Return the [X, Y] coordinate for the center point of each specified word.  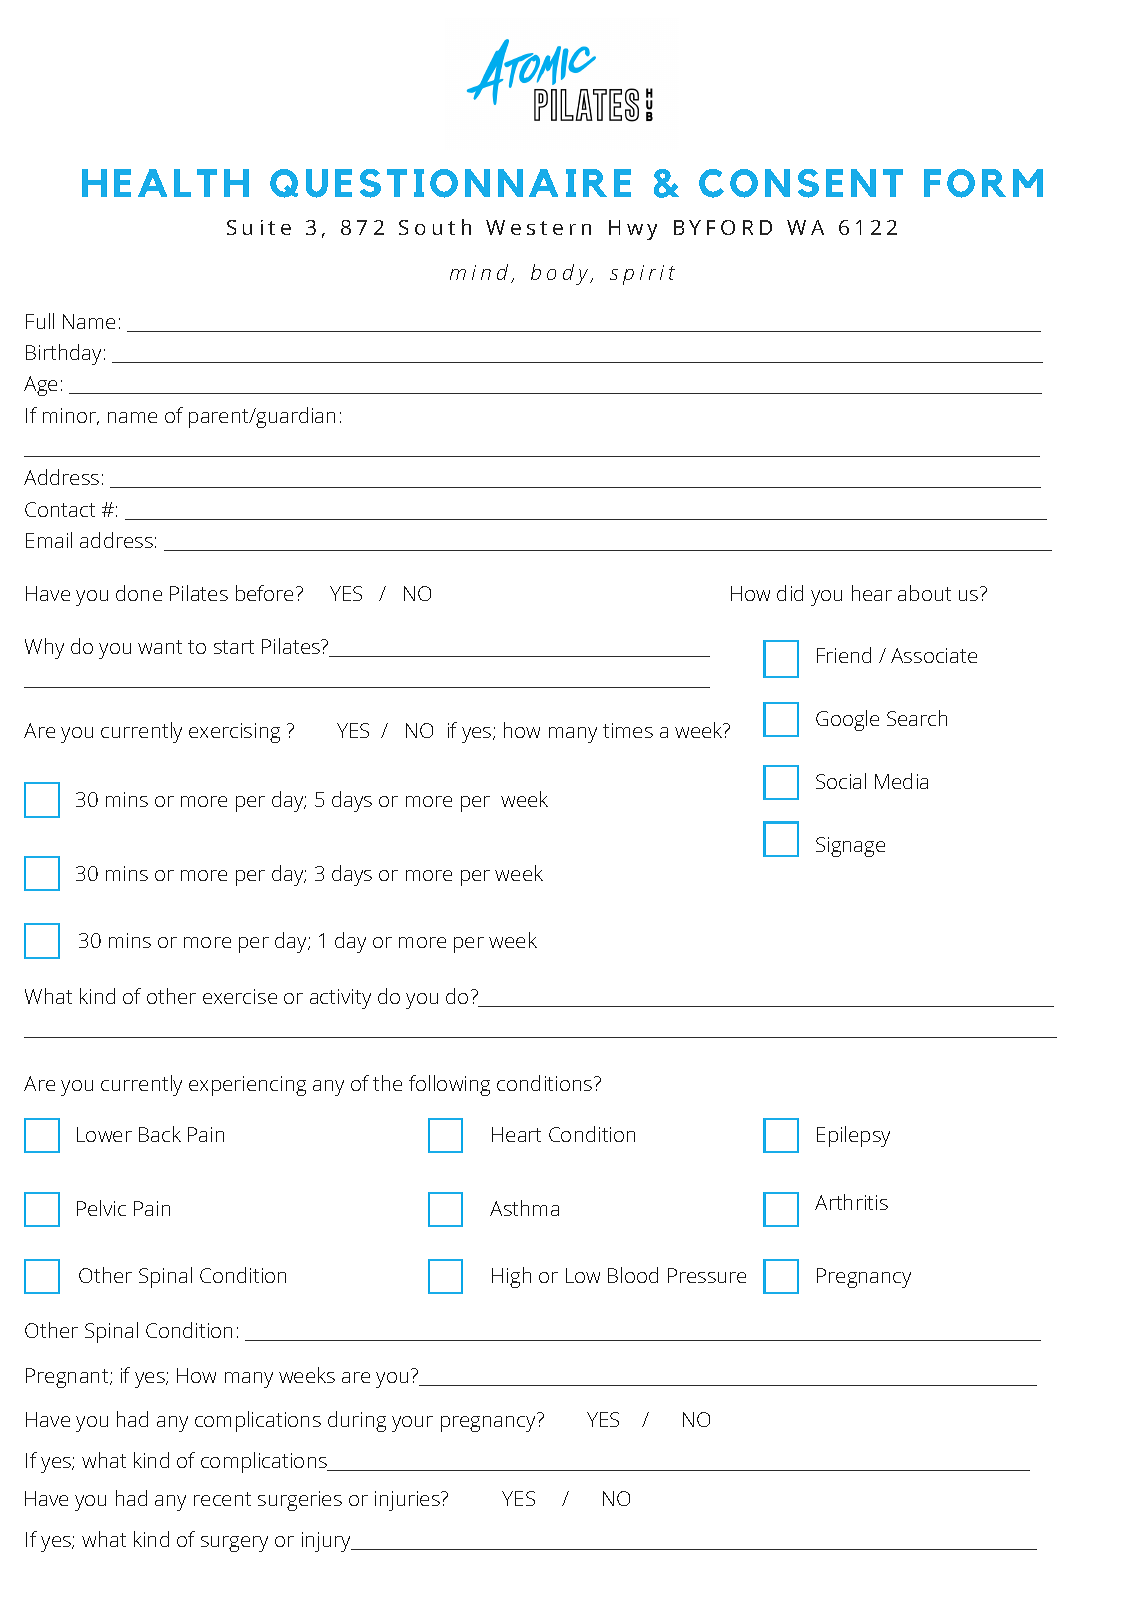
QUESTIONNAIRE [450, 183]
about [924, 593]
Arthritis [851, 1202]
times [628, 730]
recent [222, 1499]
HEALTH [165, 183]
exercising [234, 733]
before [264, 593]
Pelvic [101, 1208]
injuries [408, 1501]
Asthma [524, 1208]
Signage [850, 847]
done [139, 593]
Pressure [707, 1275]
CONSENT [801, 183]
